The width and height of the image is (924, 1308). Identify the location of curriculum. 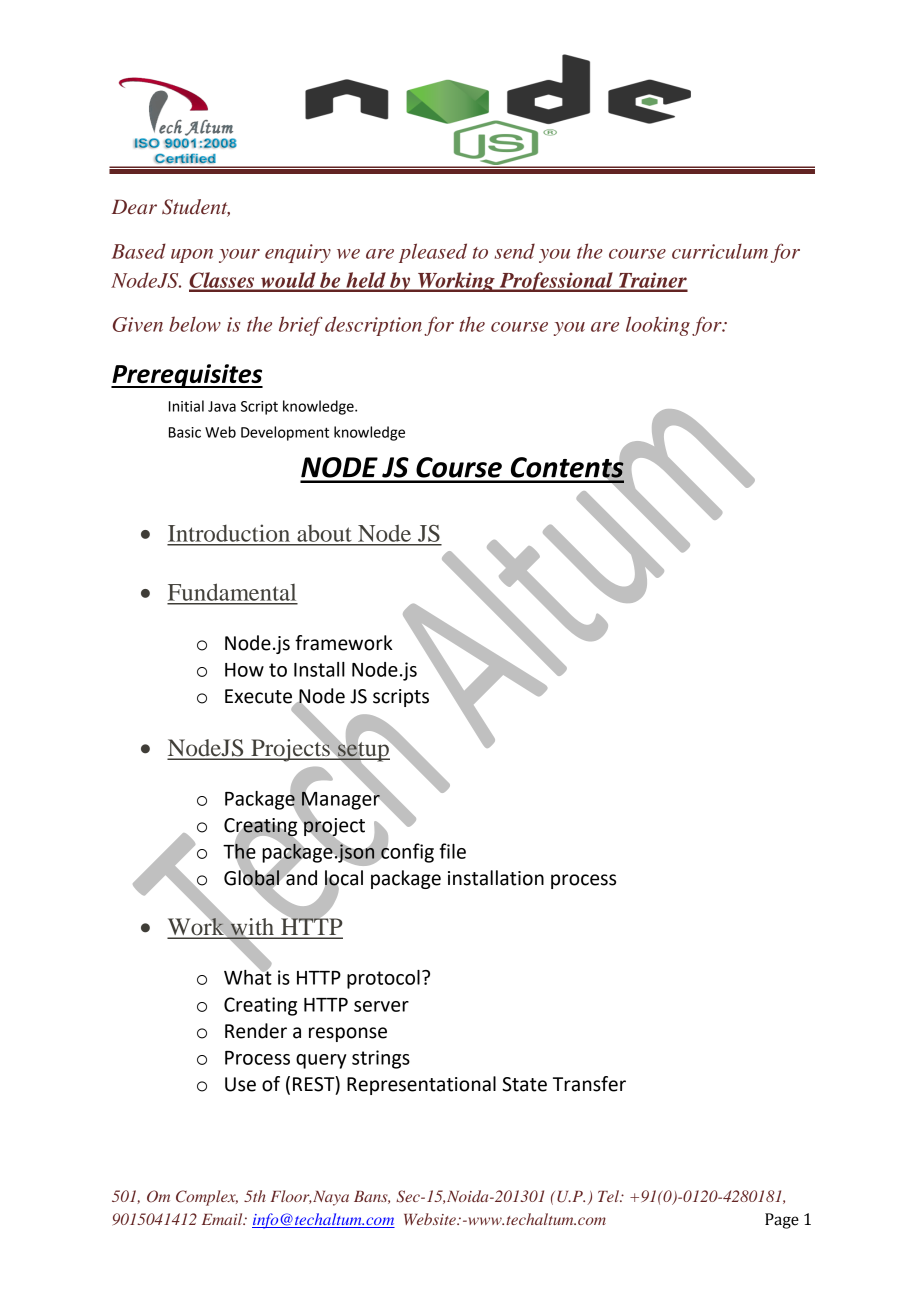
(720, 251).
